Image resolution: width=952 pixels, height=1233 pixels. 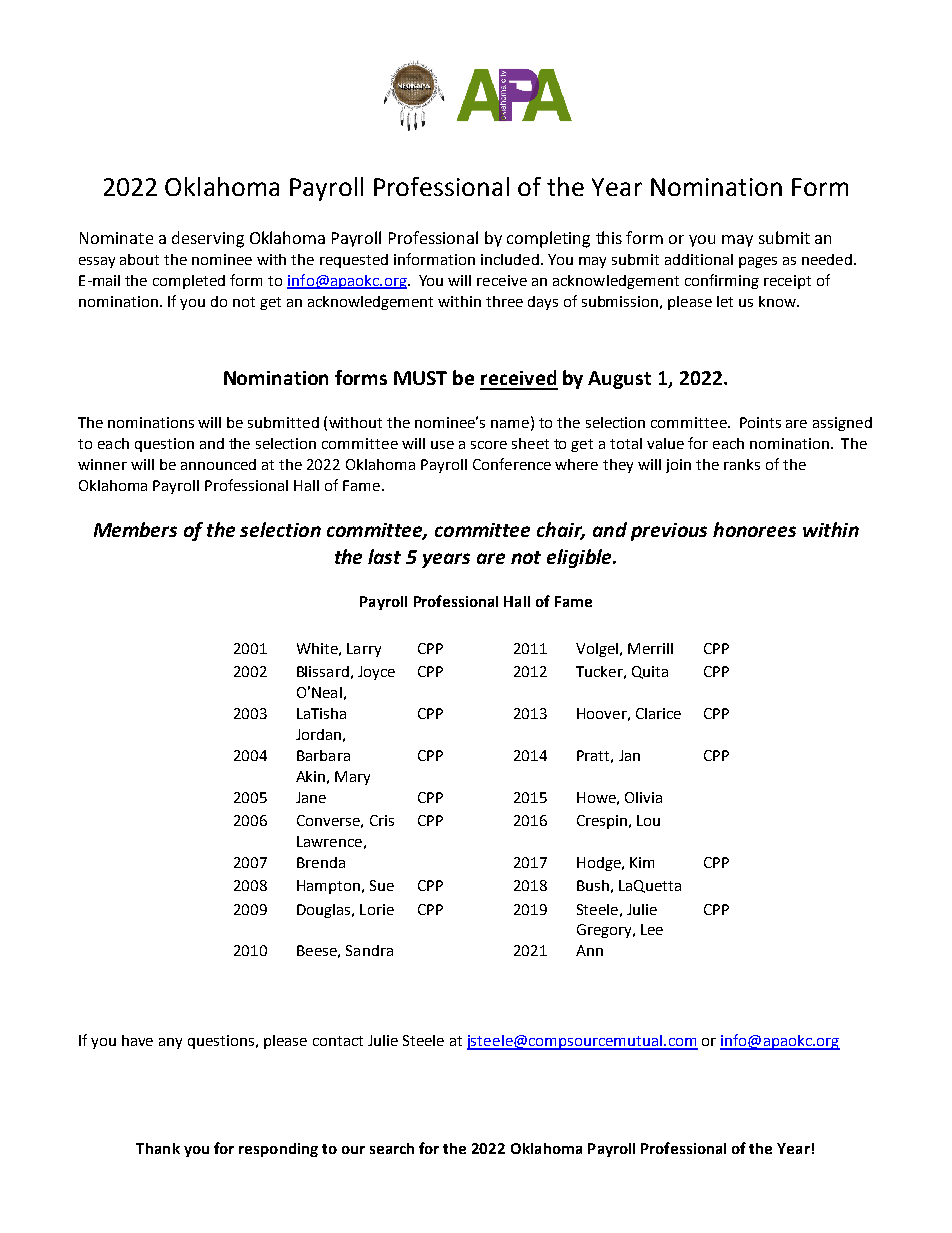 What do you see at coordinates (658, 713) in the document?
I see `Clarice` at bounding box center [658, 713].
